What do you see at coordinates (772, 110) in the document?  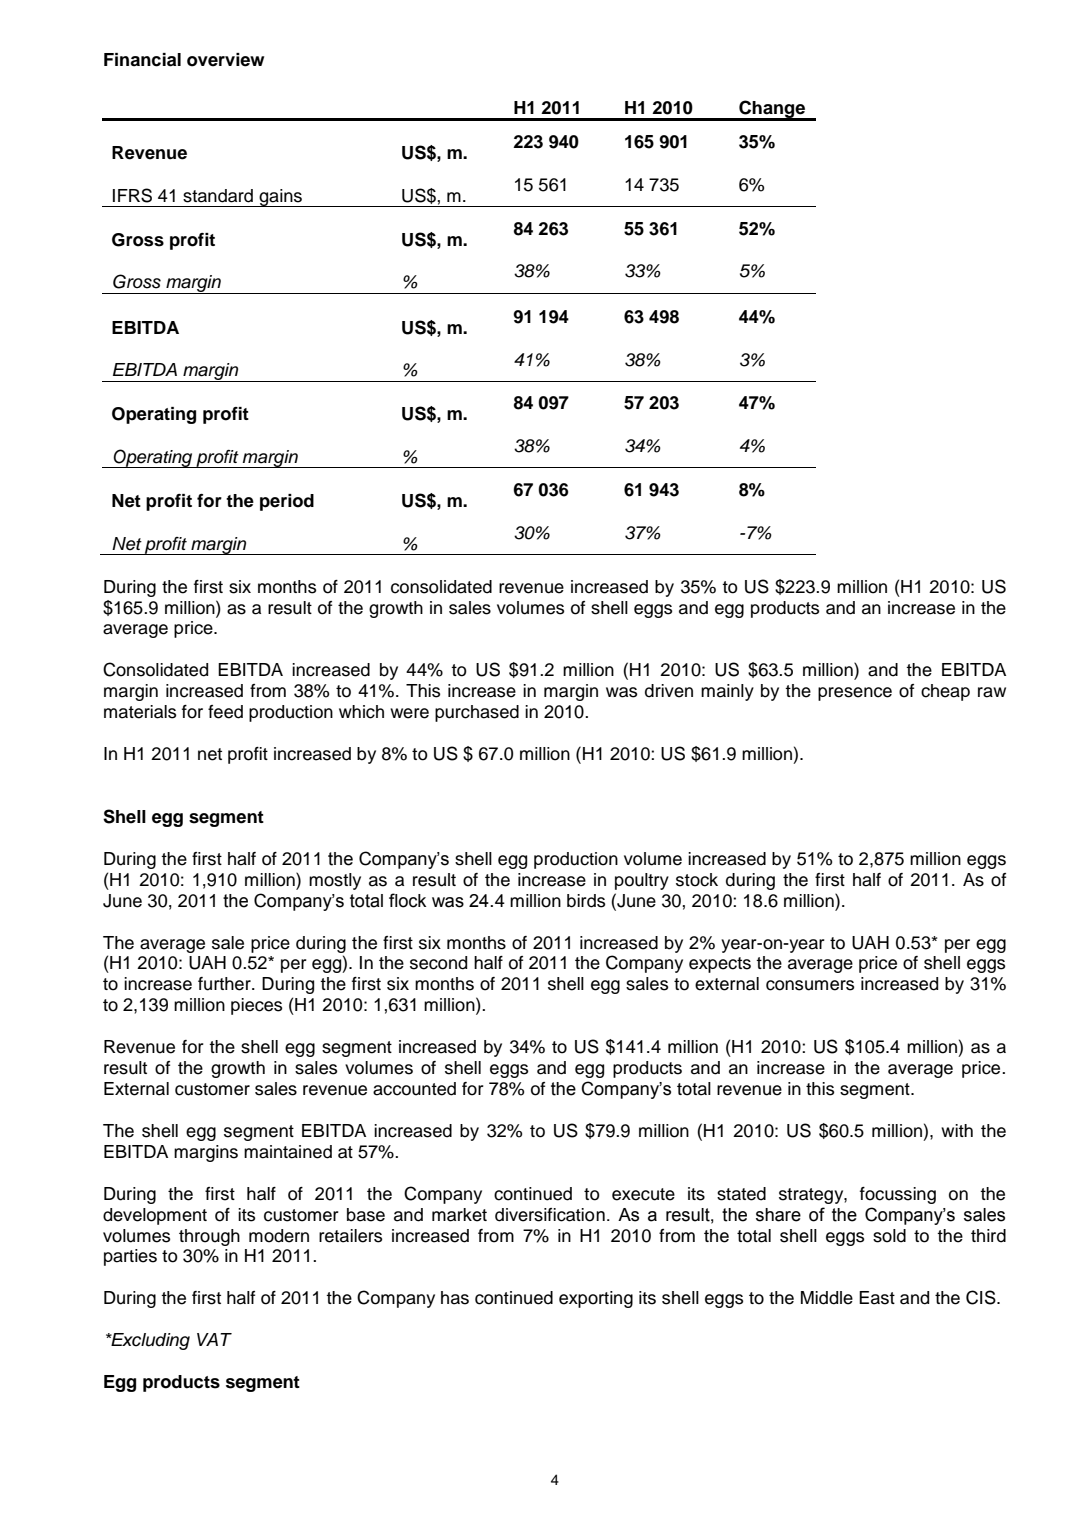 I see `Change` at bounding box center [772, 110].
